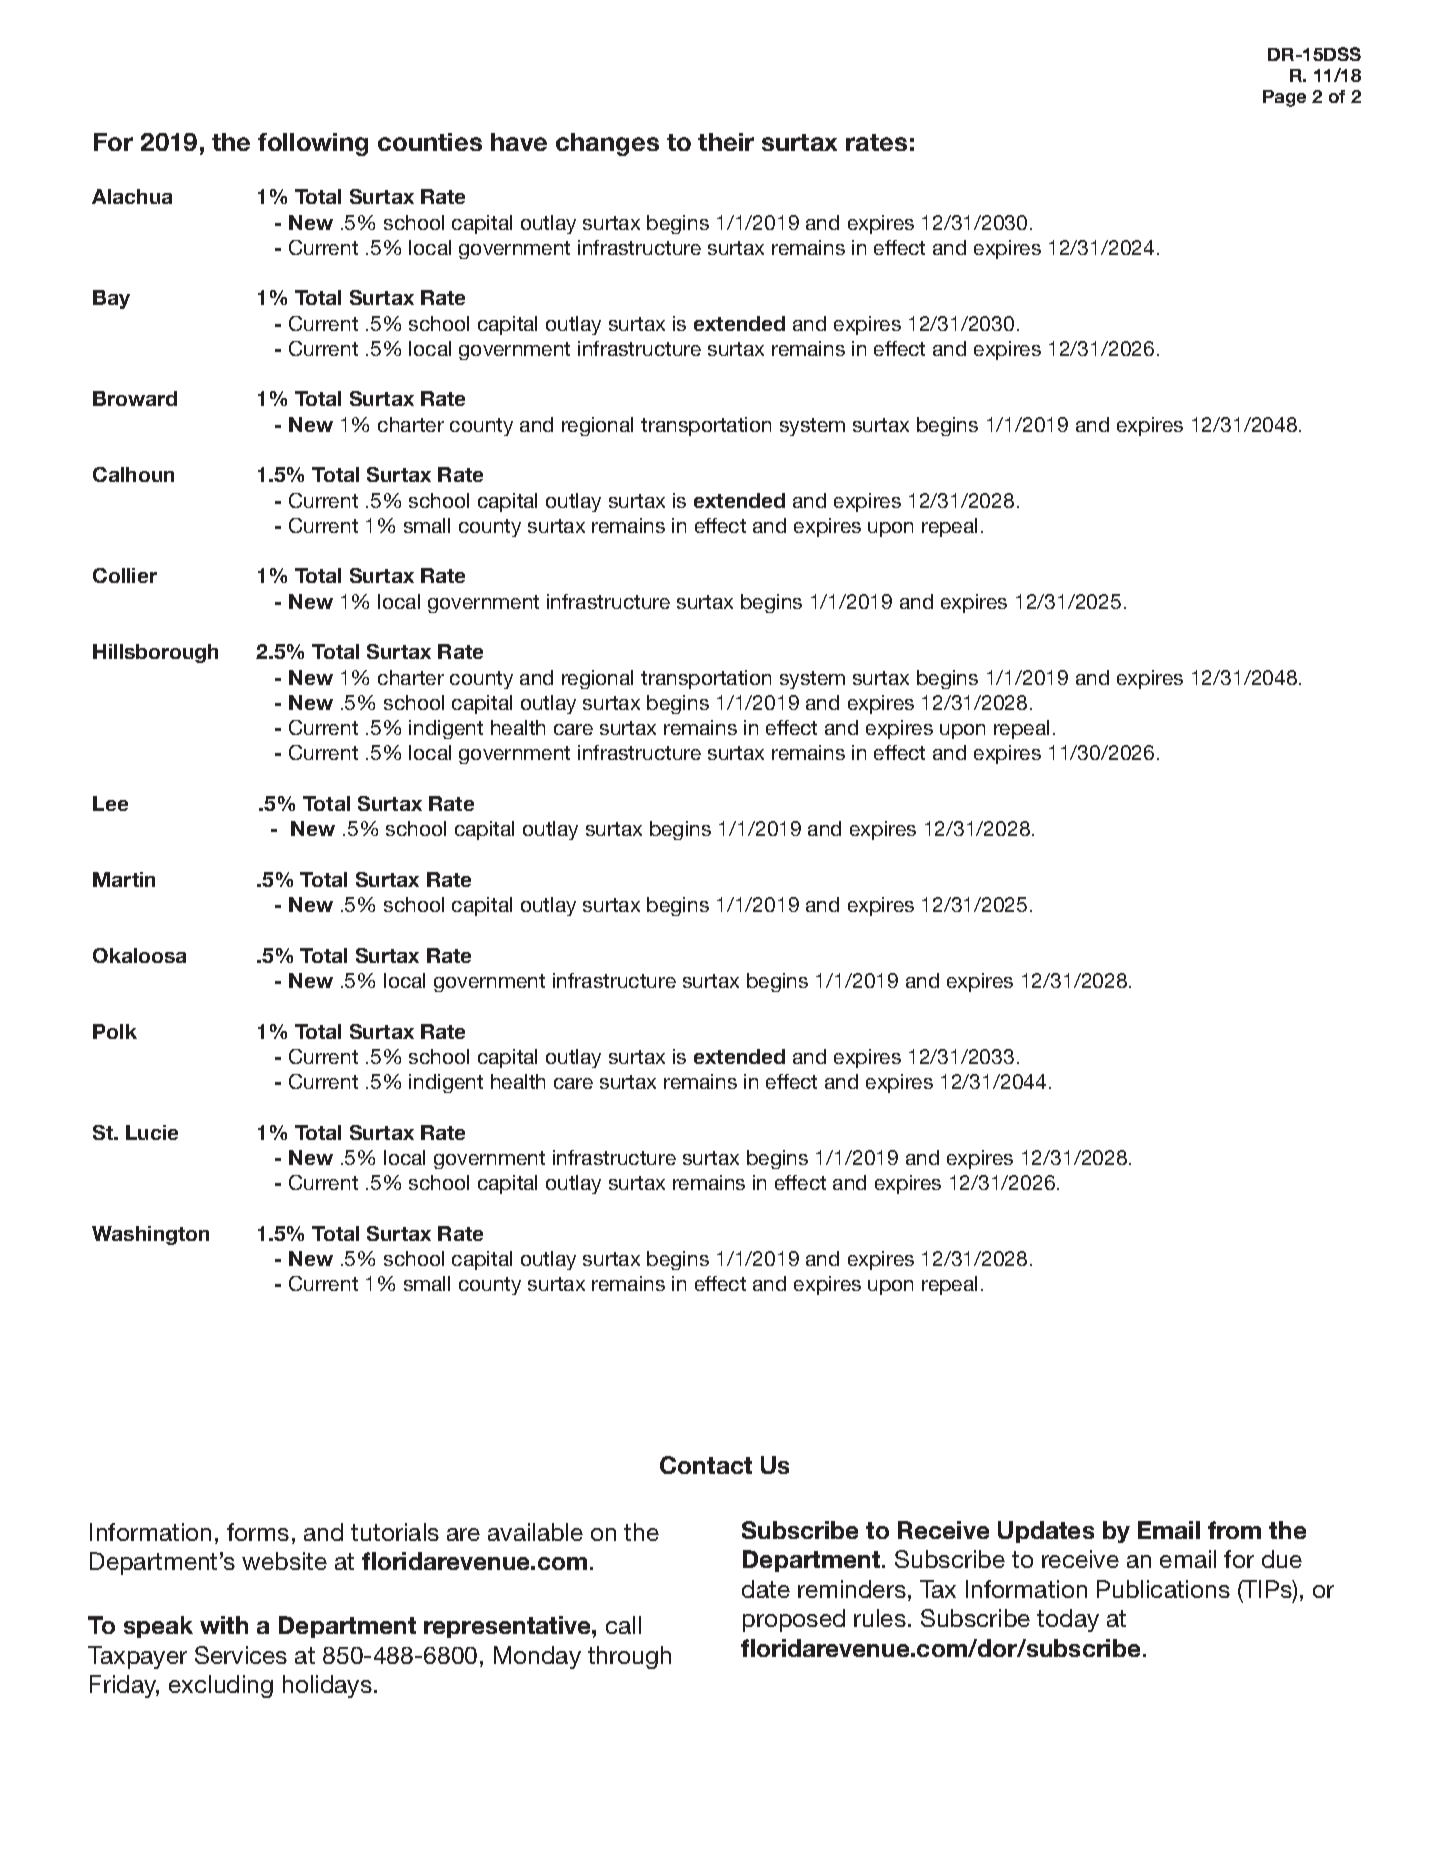  I want to click on Collier, so click(125, 575).
